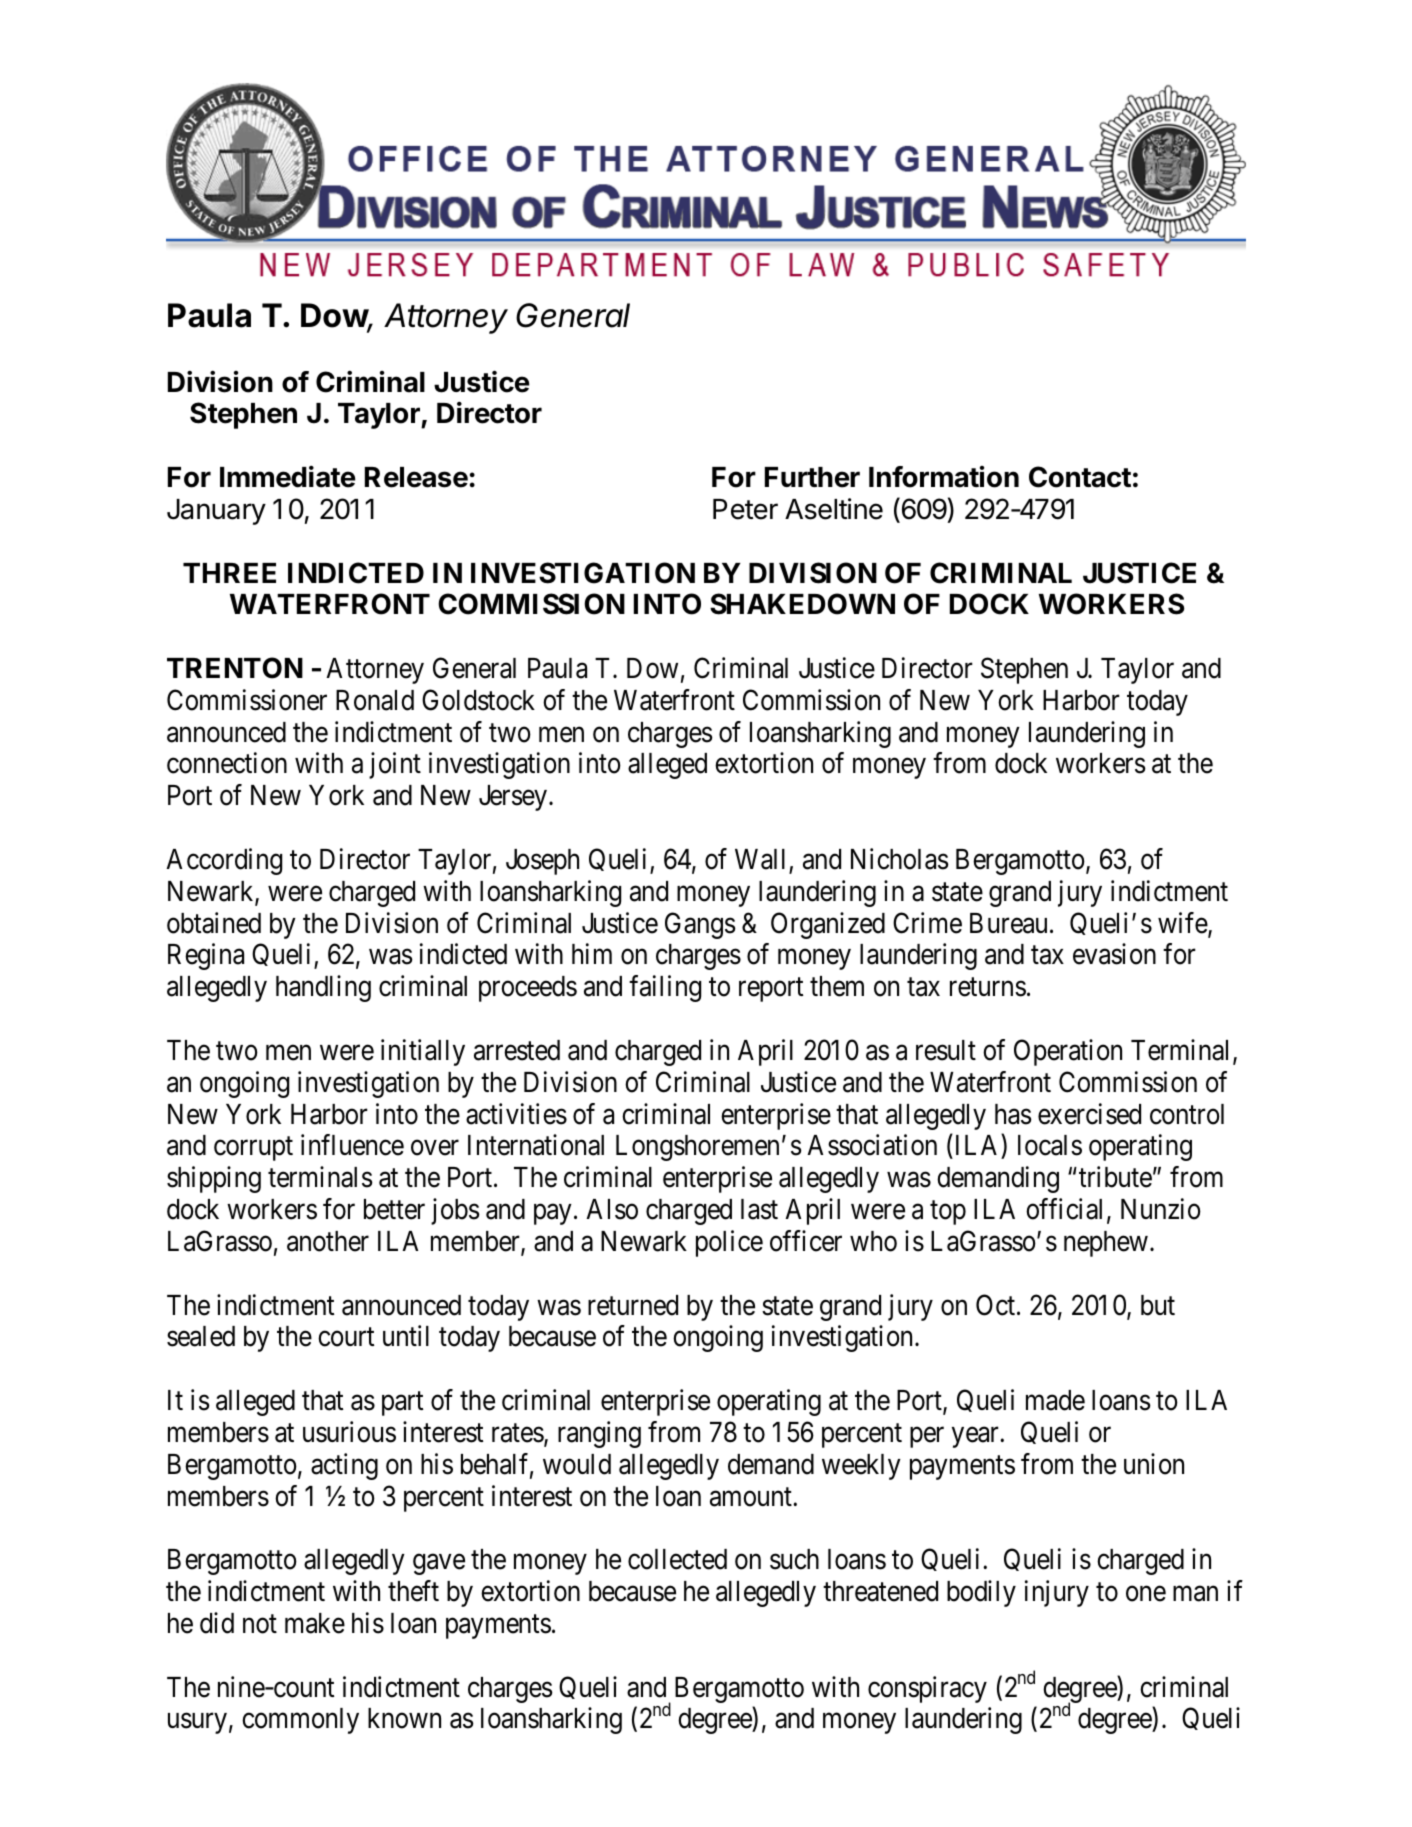  Describe the element at coordinates (997, 1305) in the image. I see `Oct` at that location.
